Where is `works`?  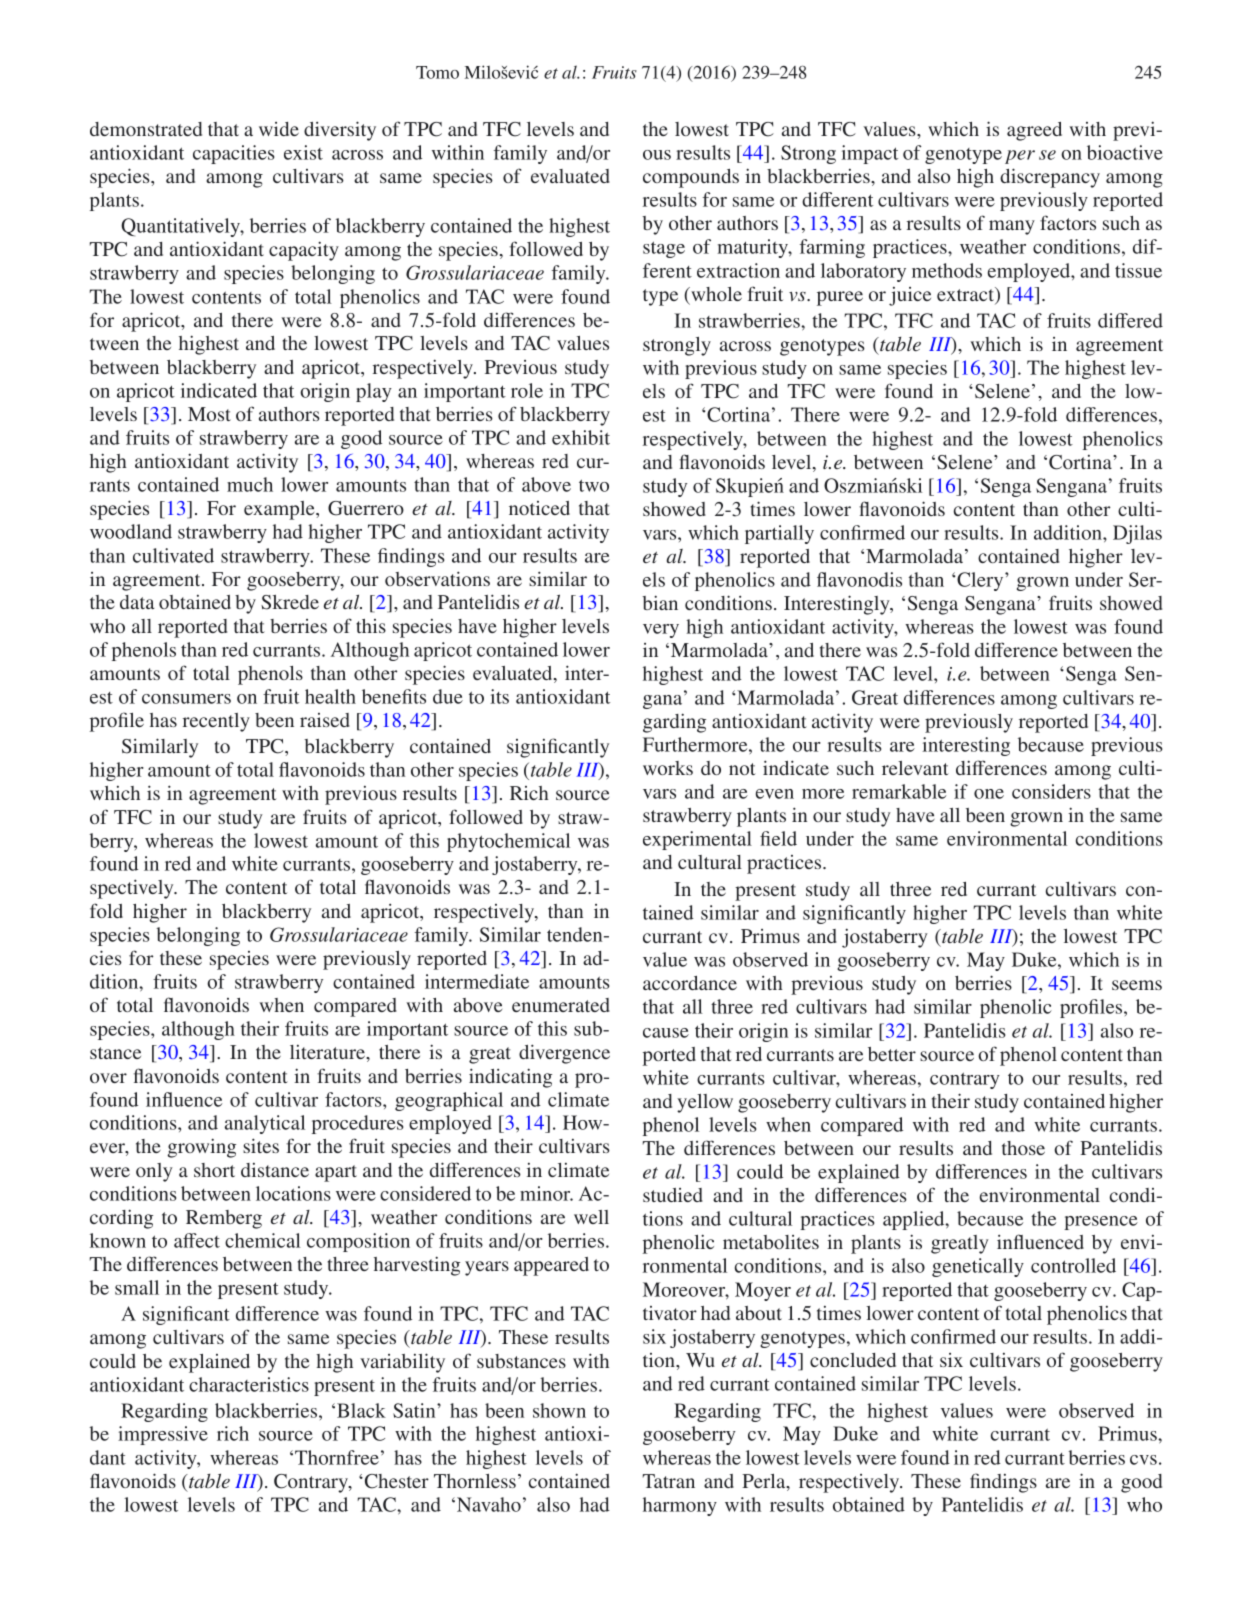
works is located at coordinates (668, 768).
